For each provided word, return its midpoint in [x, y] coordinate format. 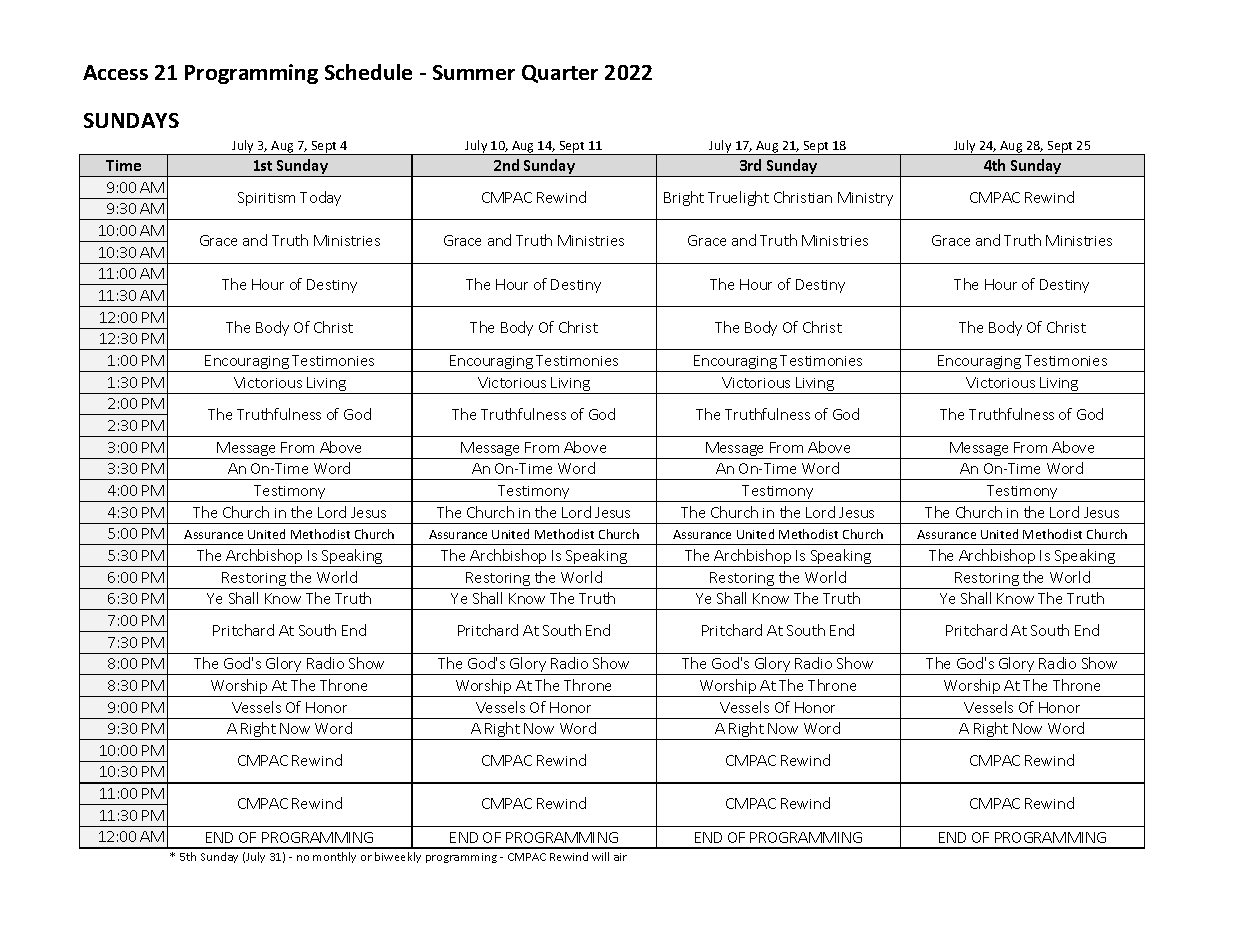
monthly [334, 857]
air [620, 857]
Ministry [865, 199]
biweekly [398, 857]
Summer [474, 72]
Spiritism [266, 199]
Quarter [560, 74]
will [600, 856]
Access [115, 72]
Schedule [368, 72]
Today [320, 198]
